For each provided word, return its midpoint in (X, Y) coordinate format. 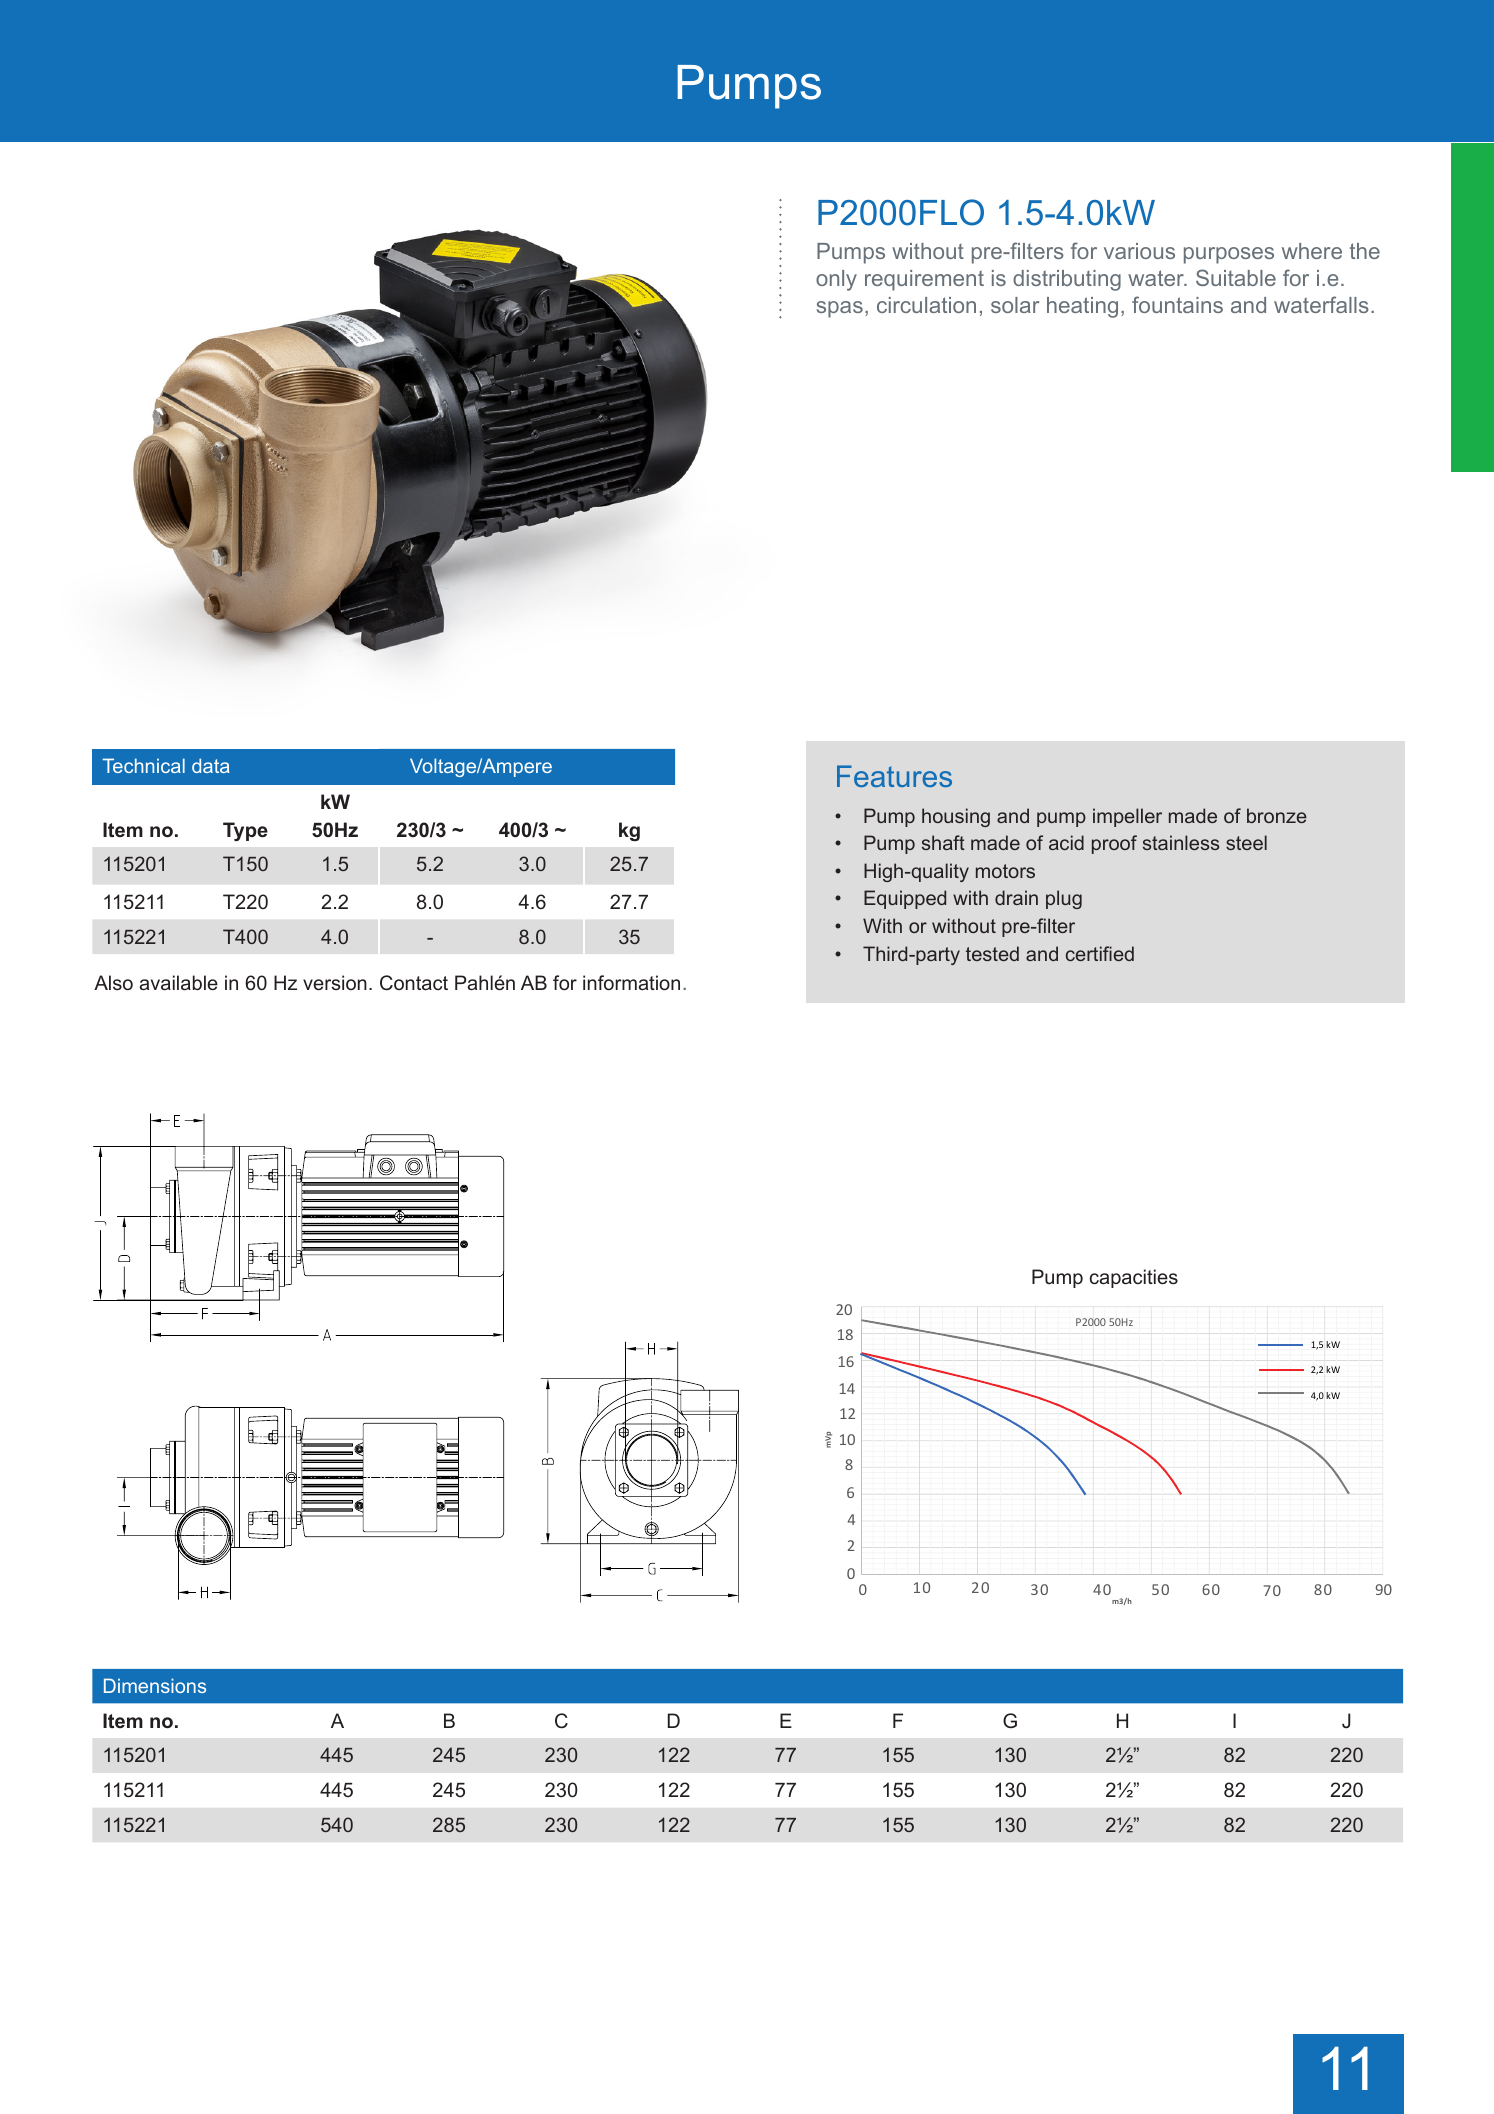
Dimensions (155, 1685)
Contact (414, 982)
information (631, 982)
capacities (1134, 1278)
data (211, 765)
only (836, 280)
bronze (1277, 815)
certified (1100, 953)
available (178, 982)
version (335, 982)
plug (1064, 899)
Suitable (1236, 277)
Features (894, 776)
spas (840, 309)
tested (992, 953)
